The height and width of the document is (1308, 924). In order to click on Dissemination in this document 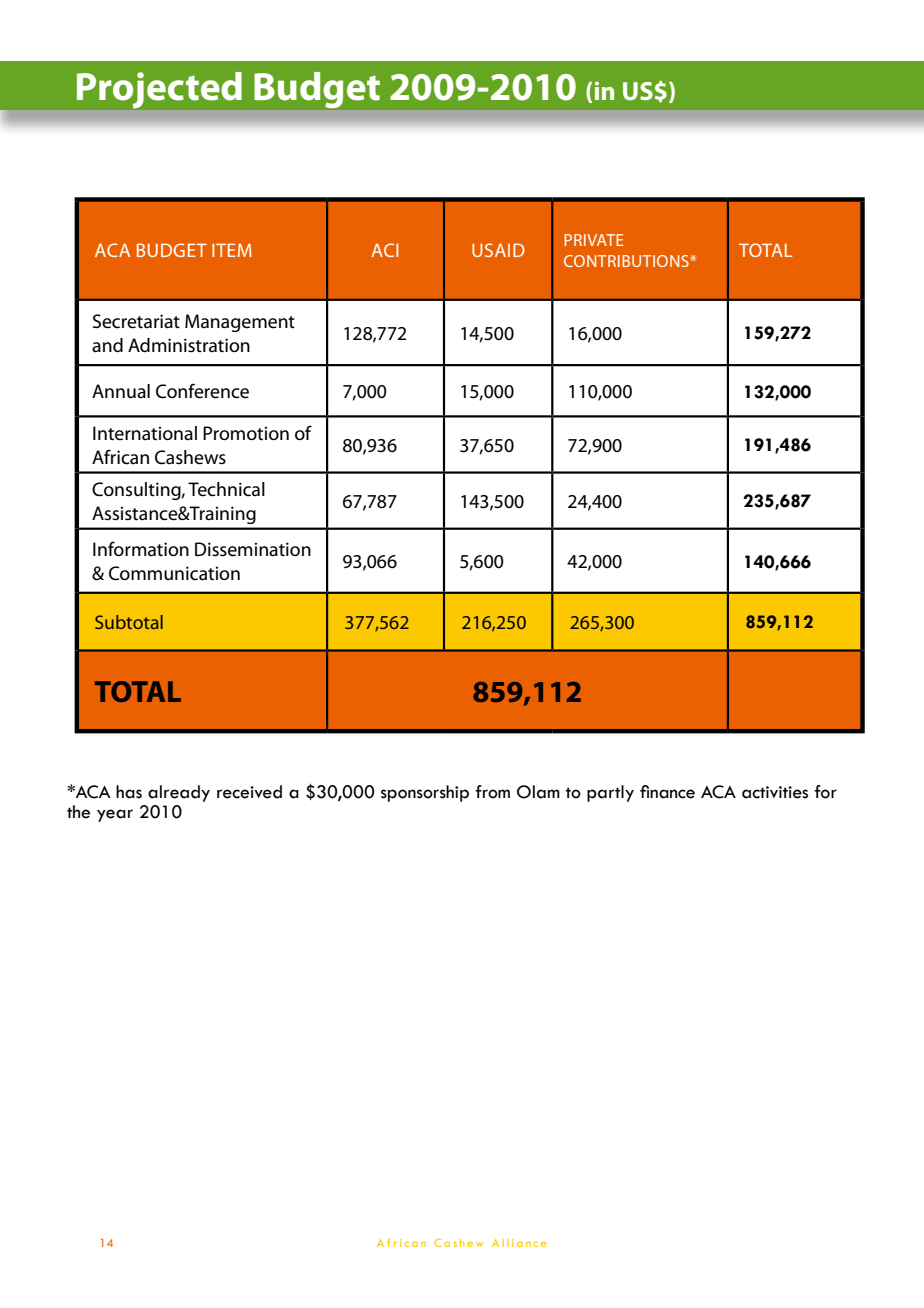, I will do `click(253, 549)`.
